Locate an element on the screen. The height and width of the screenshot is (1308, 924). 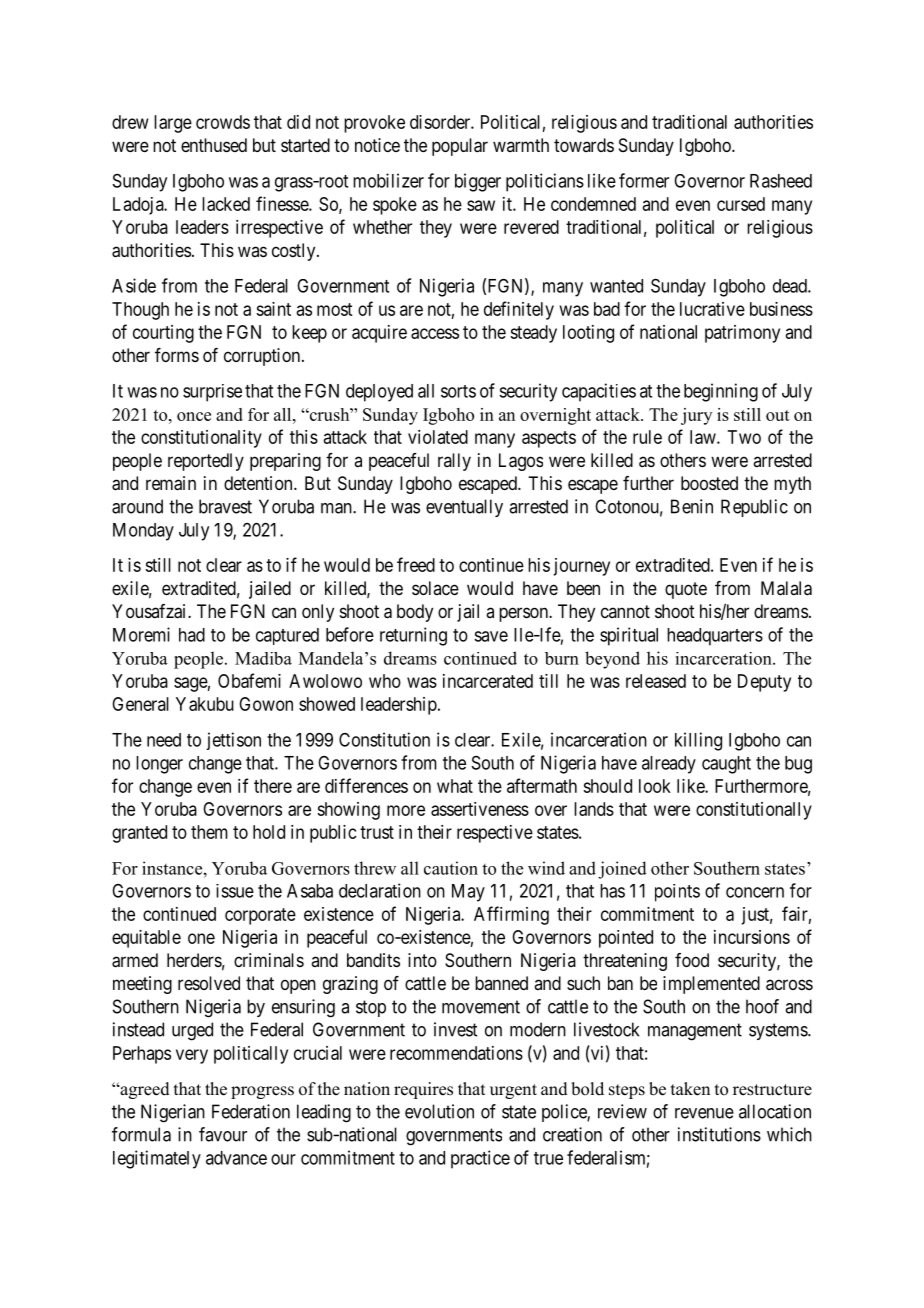
evolution is located at coordinates (439, 1111).
